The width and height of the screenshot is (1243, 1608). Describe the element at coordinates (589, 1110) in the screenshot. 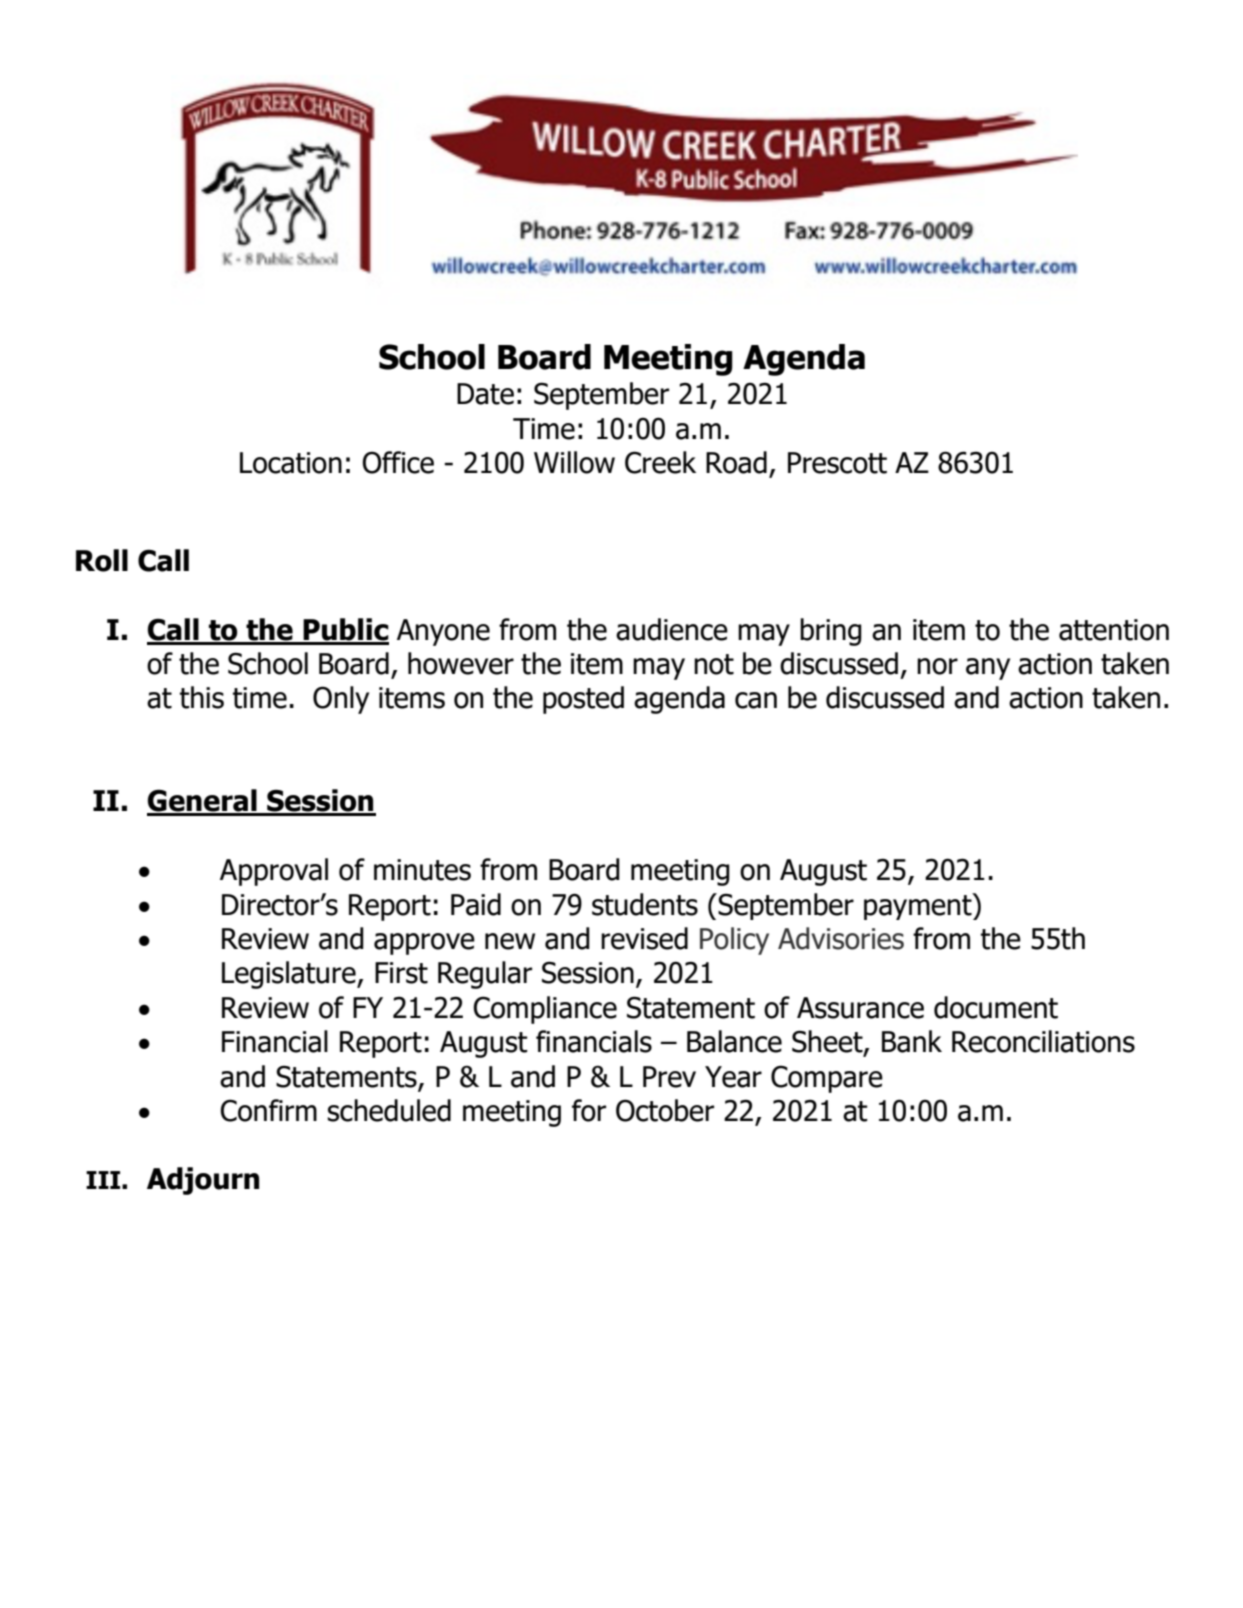

I see `for` at that location.
